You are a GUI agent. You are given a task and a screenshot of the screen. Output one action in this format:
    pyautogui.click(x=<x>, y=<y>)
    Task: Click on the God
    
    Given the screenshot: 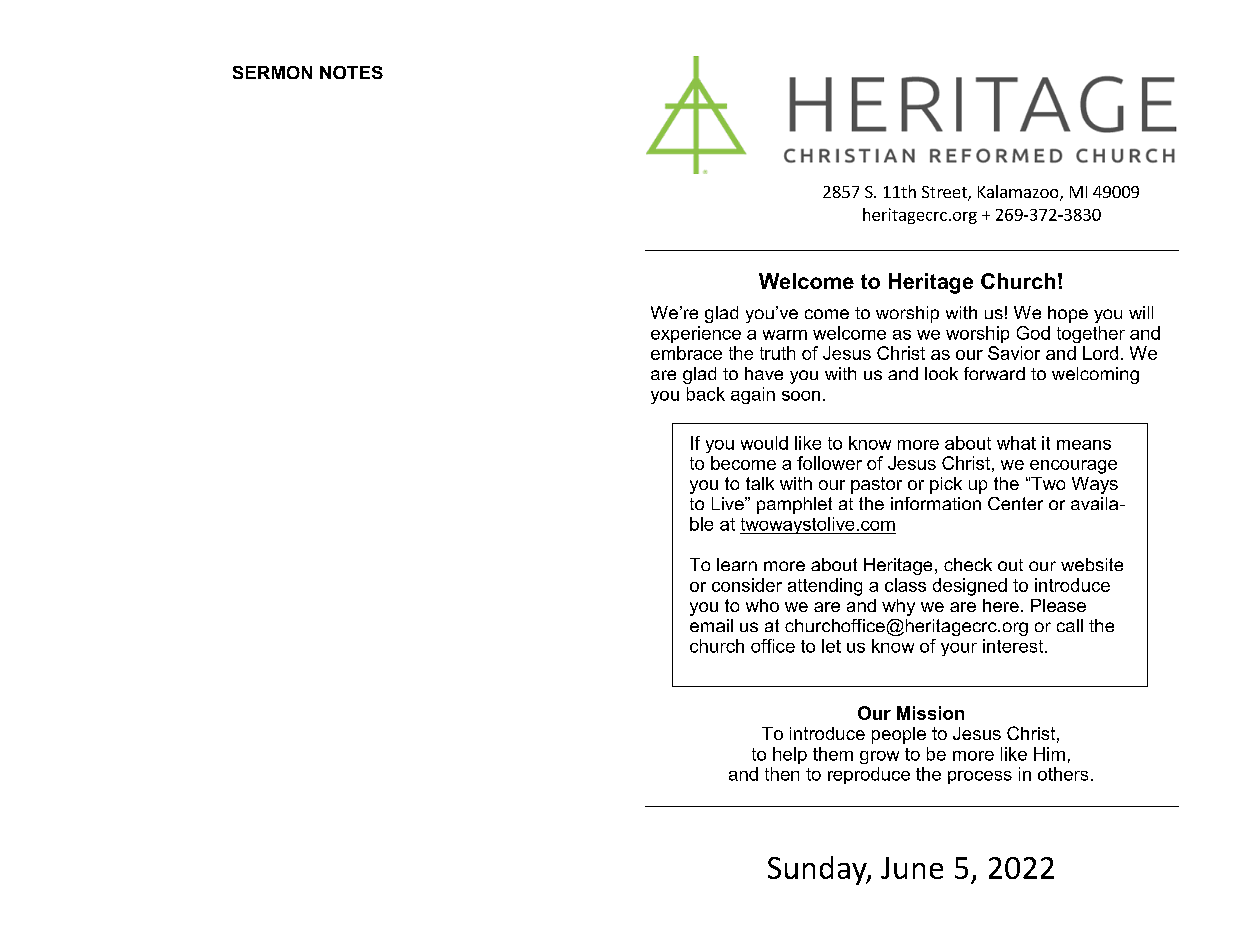 What is the action you would take?
    pyautogui.click(x=1033, y=333)
